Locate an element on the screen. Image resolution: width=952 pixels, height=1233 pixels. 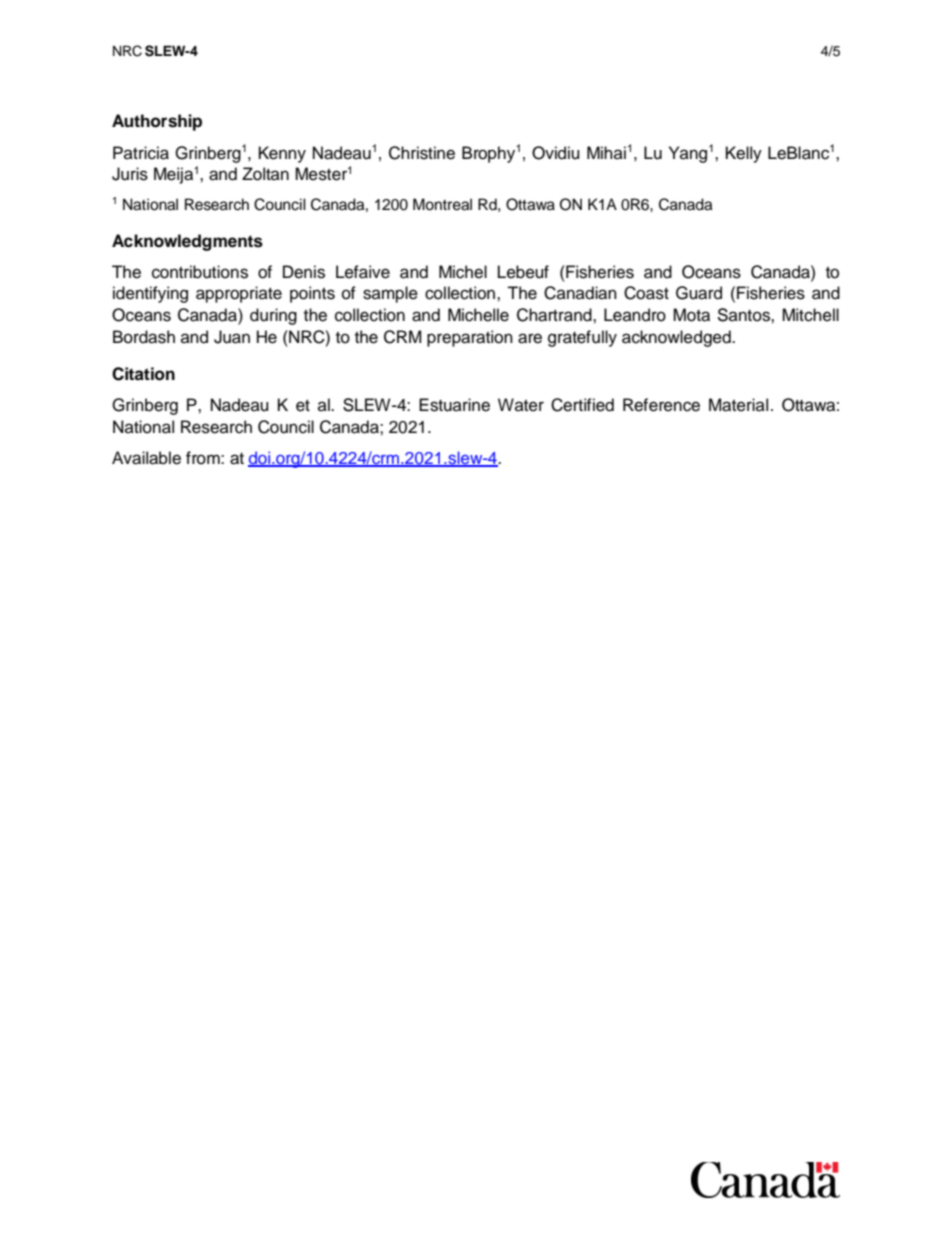
Estuarine is located at coordinates (454, 405).
